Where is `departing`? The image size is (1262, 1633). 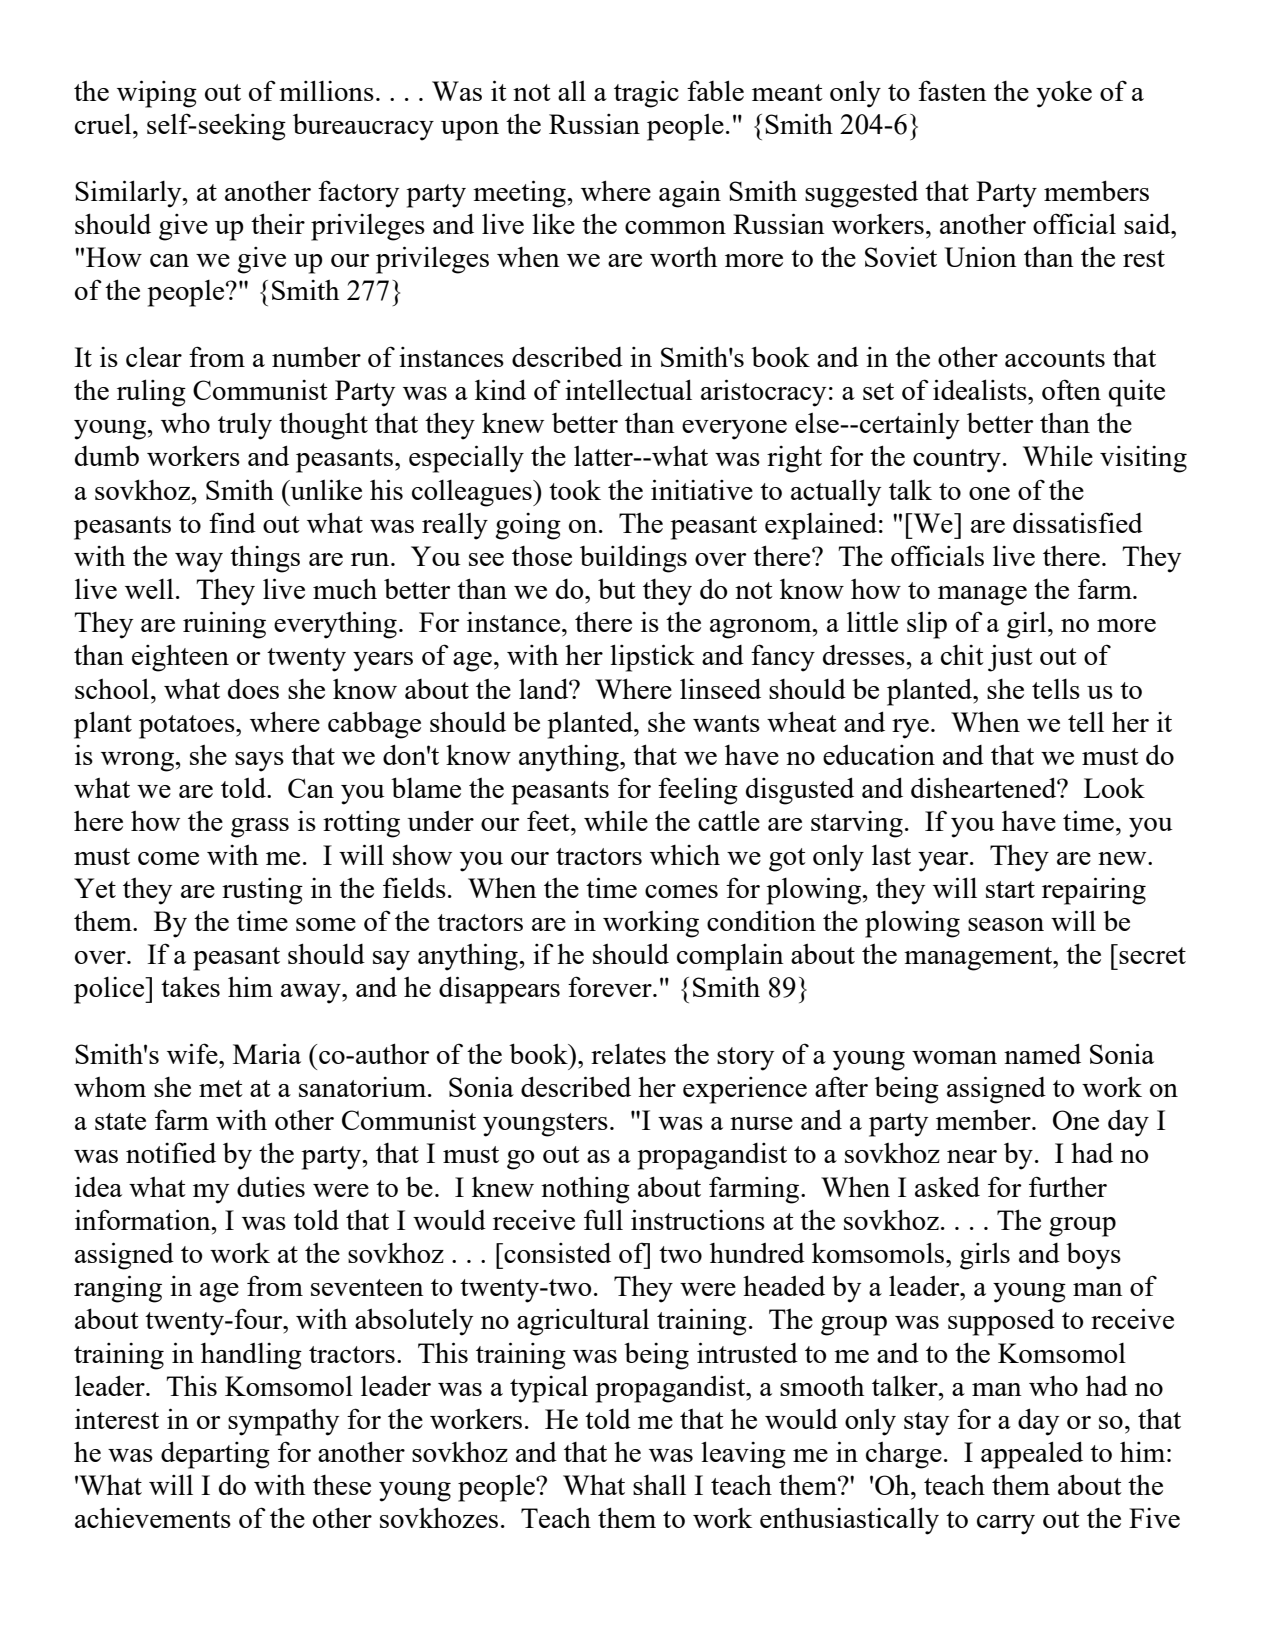 departing is located at coordinates (215, 1455).
